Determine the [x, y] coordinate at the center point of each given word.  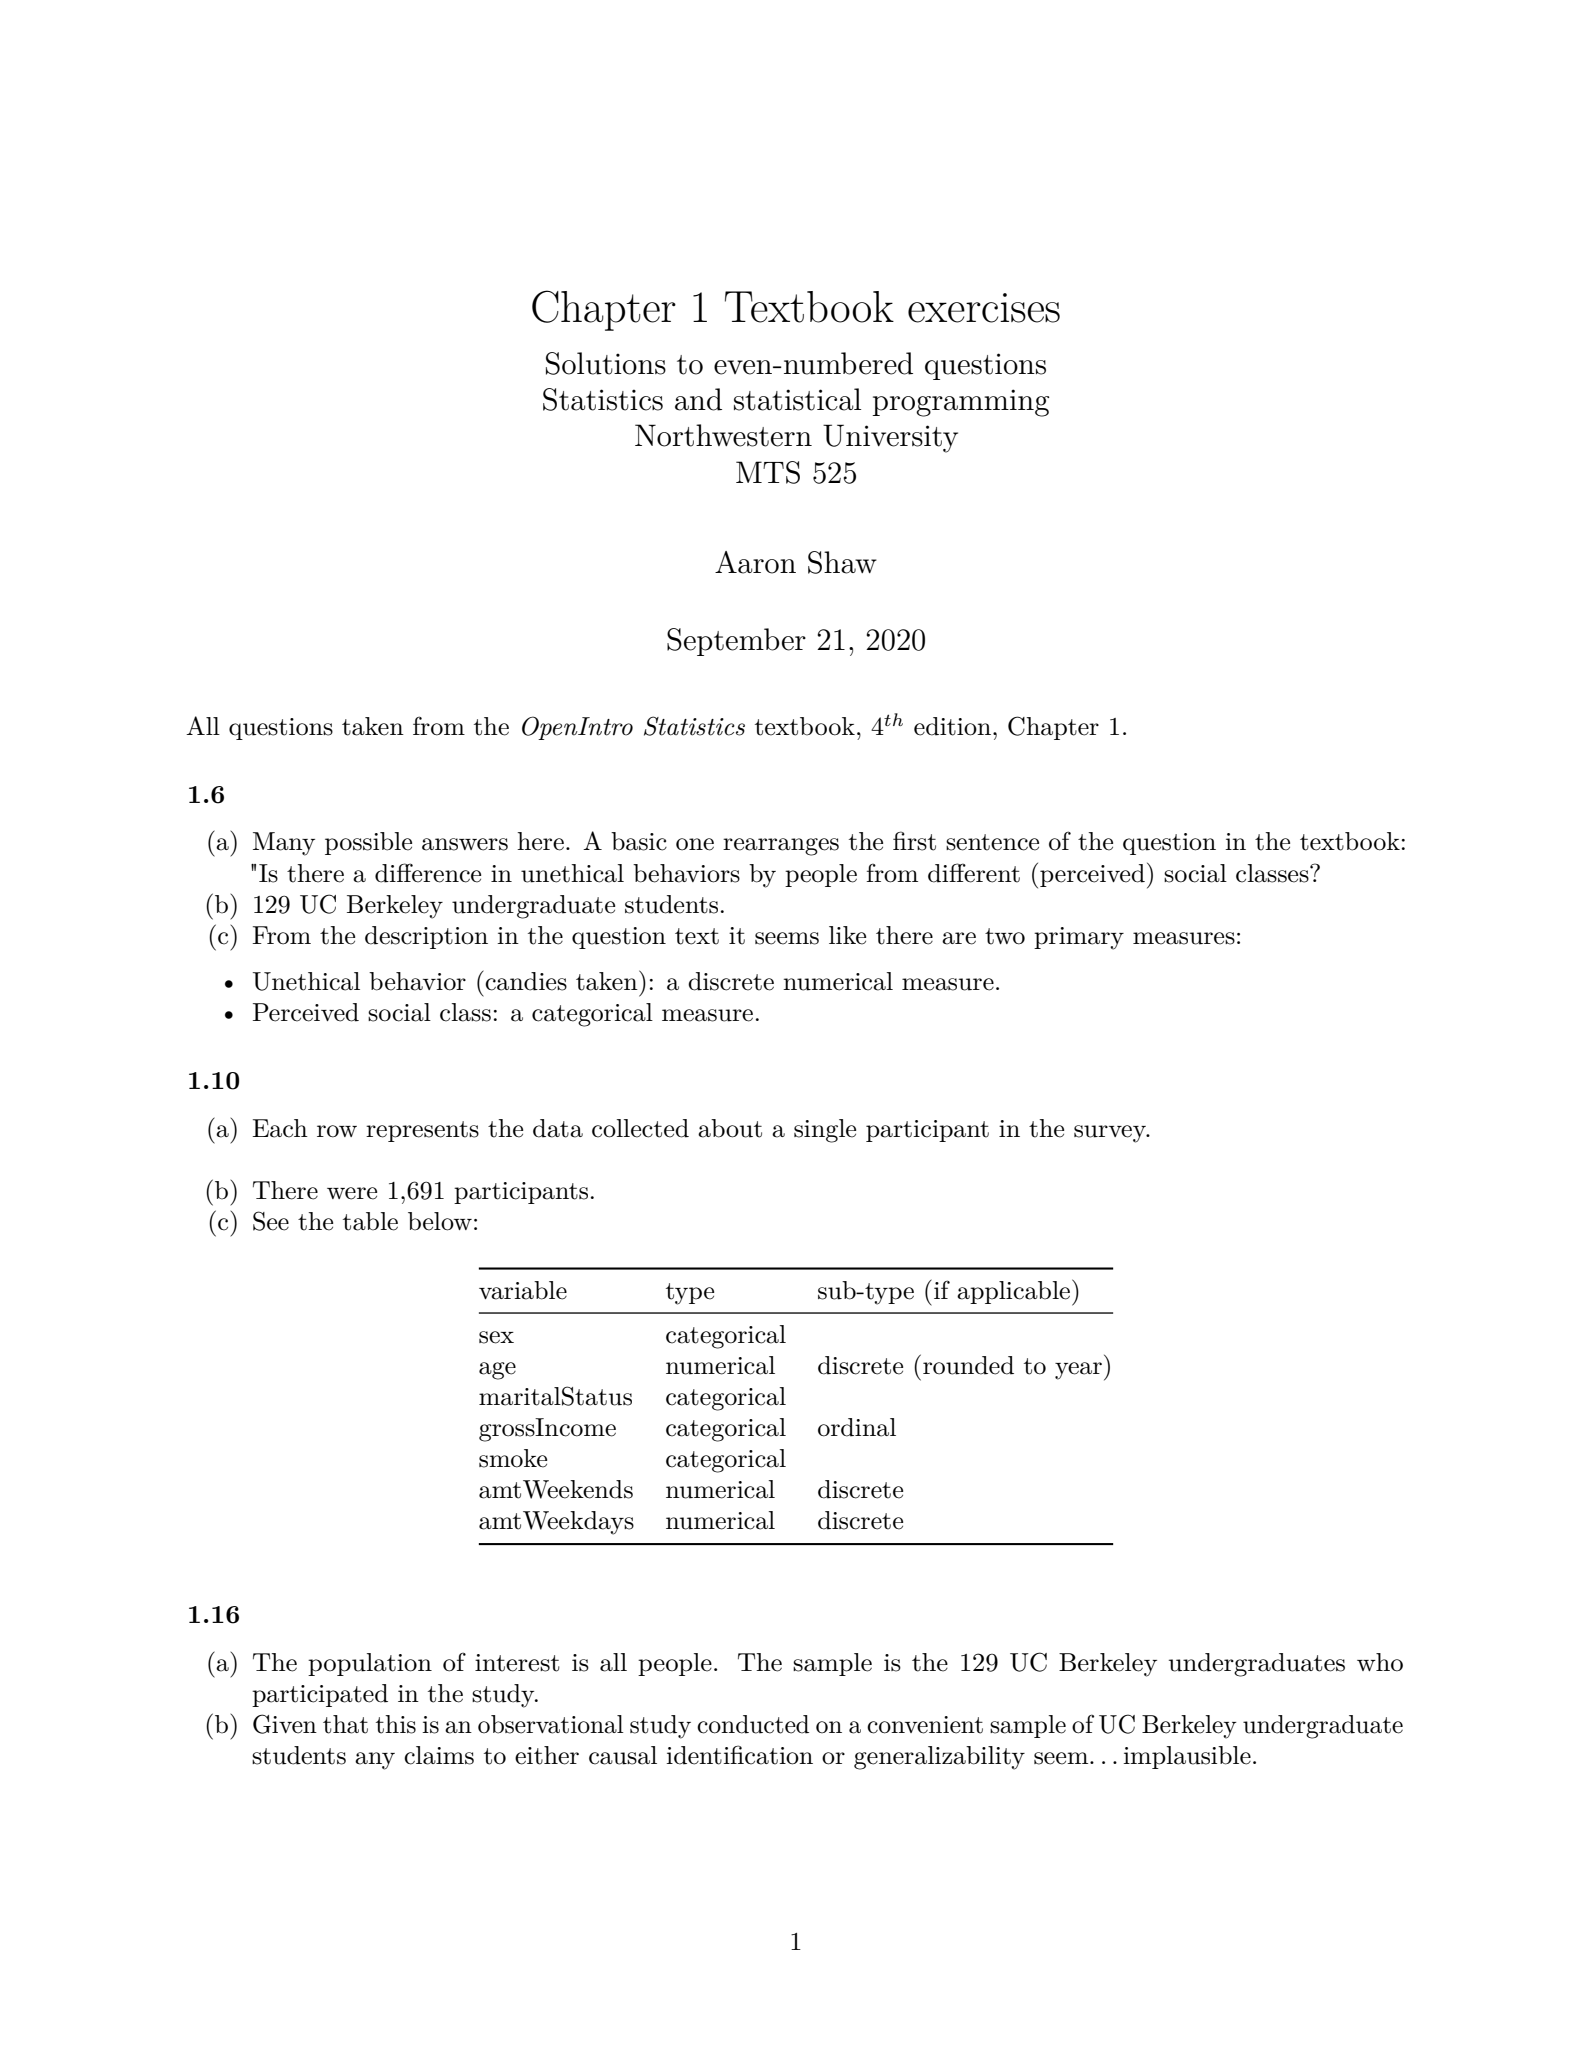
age [497, 1371]
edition [952, 726]
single [825, 1131]
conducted [753, 1724]
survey [1111, 1134]
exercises [984, 308]
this [396, 1724]
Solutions [606, 363]
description [426, 937]
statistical [797, 399]
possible [368, 843]
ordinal [857, 1427]
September [736, 642]
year [1078, 1371]
